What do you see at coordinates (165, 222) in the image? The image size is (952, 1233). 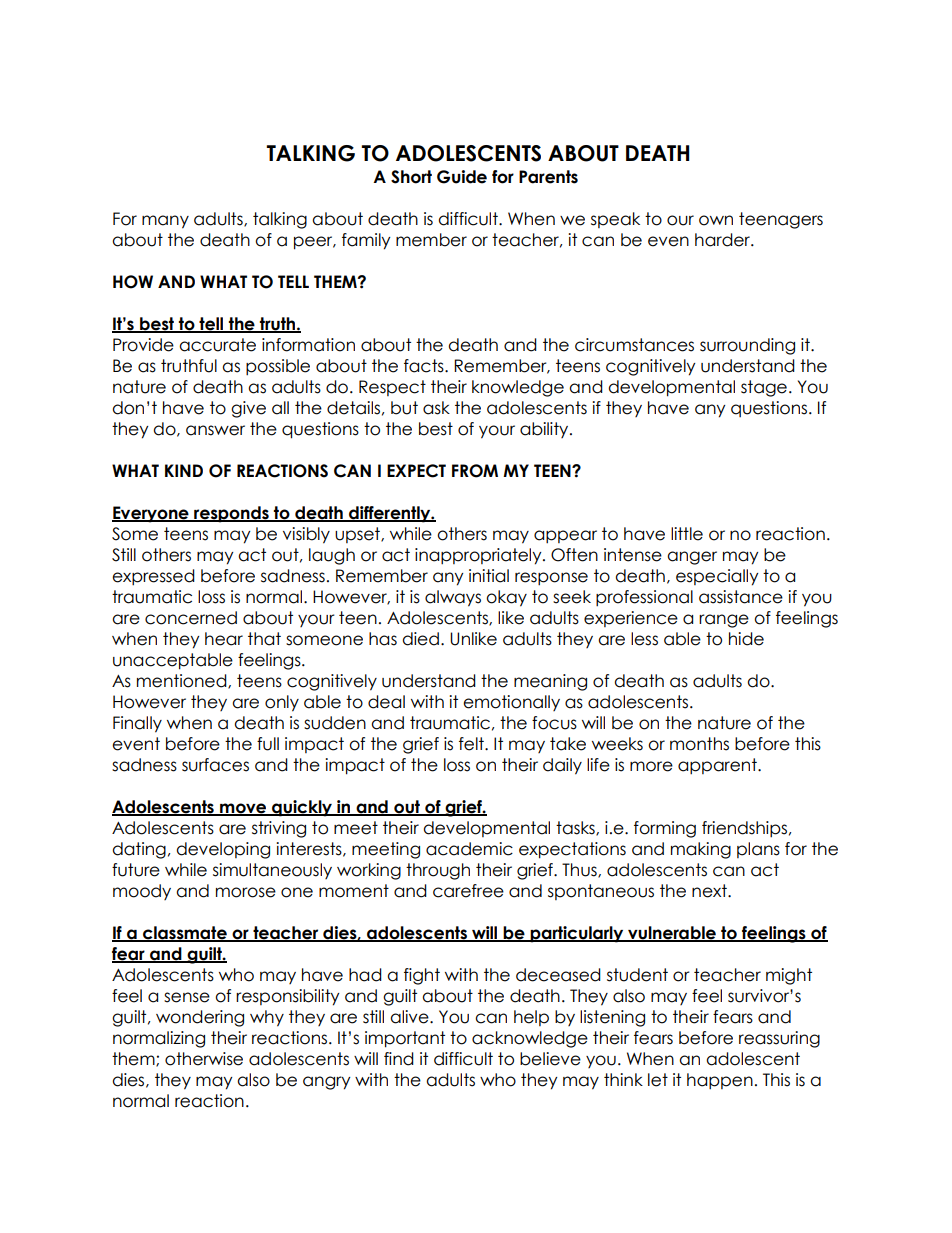 I see `many` at bounding box center [165, 222].
